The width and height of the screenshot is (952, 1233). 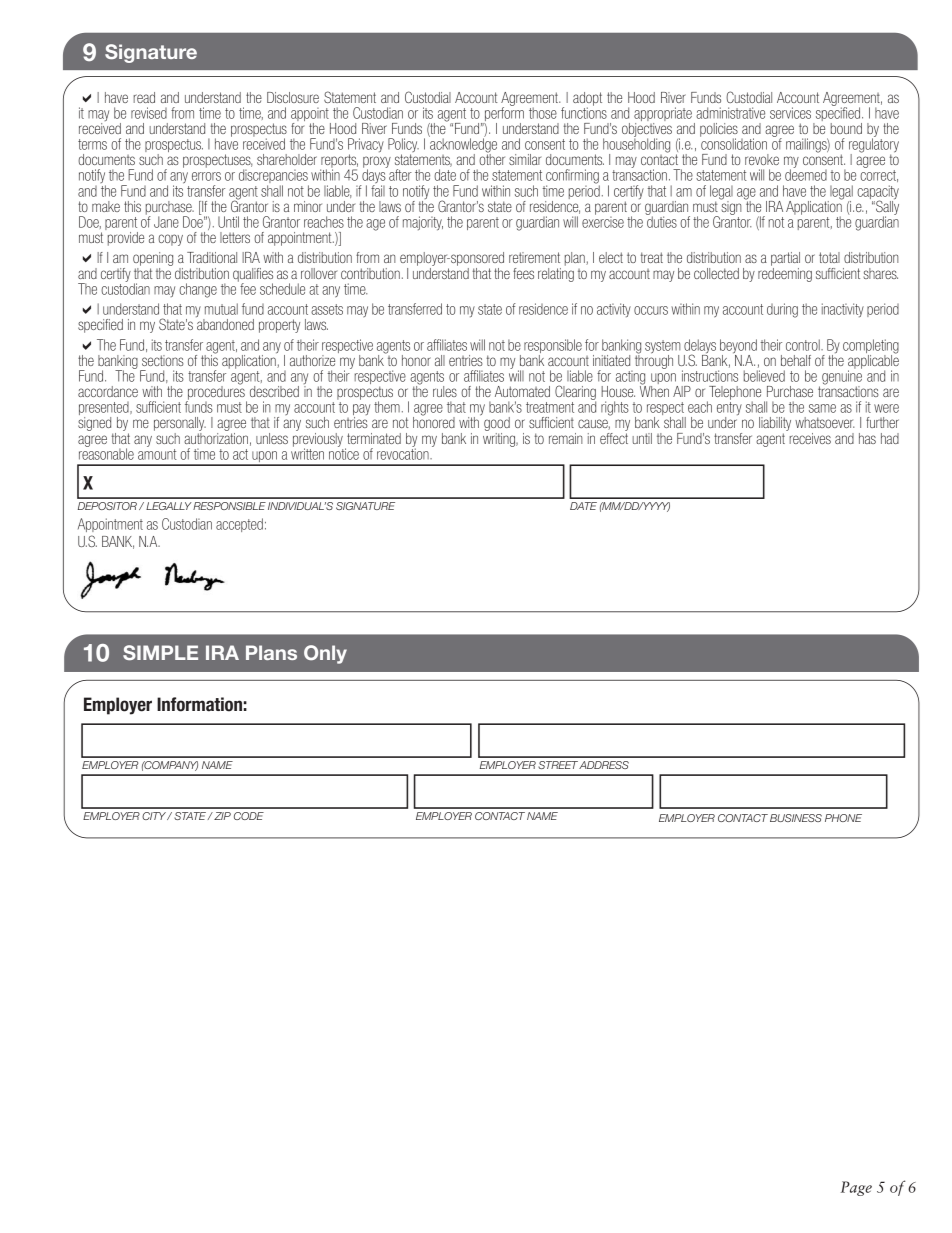 I want to click on procedures, so click(x=216, y=393).
